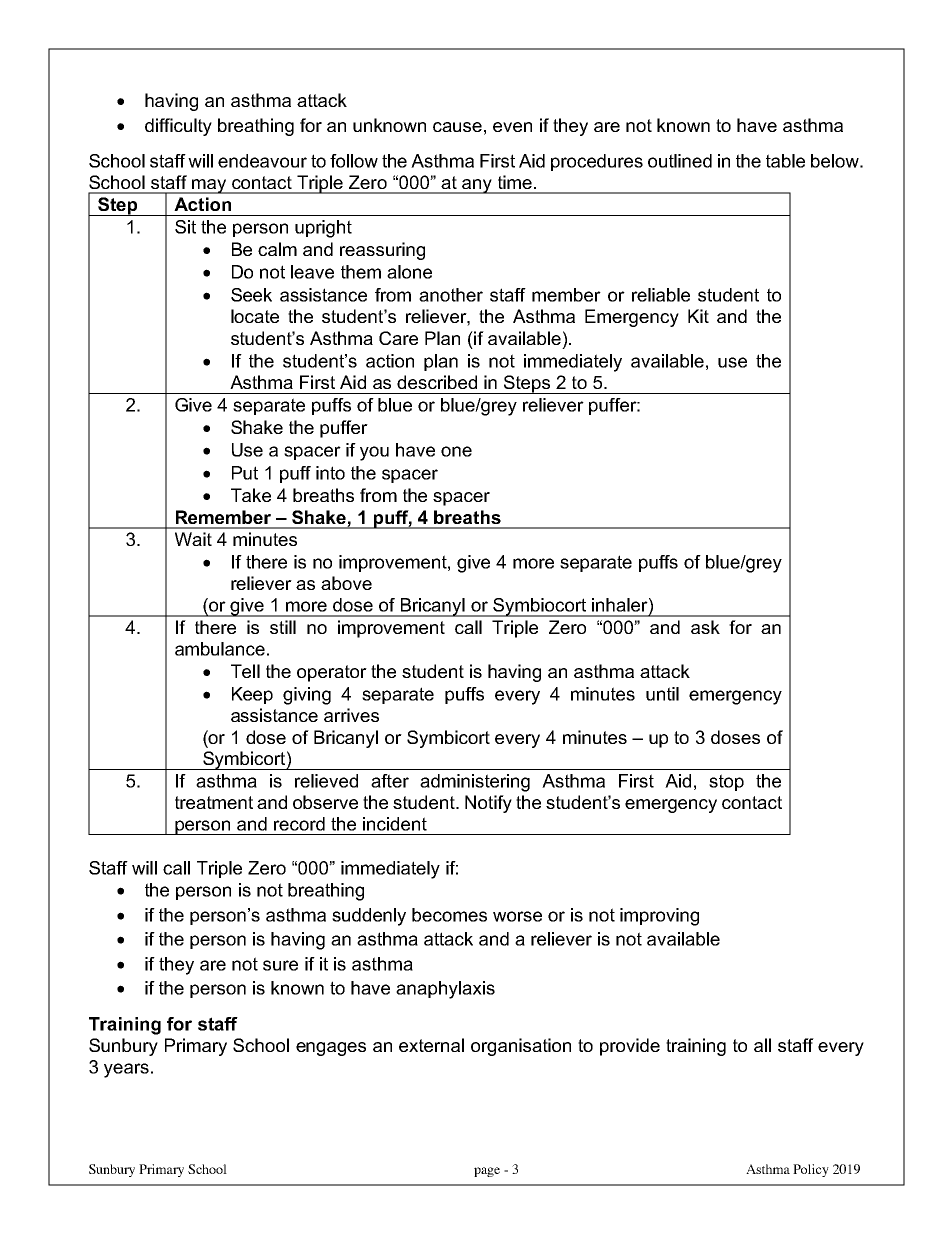 The width and height of the page is (952, 1233). I want to click on may, so click(209, 186).
